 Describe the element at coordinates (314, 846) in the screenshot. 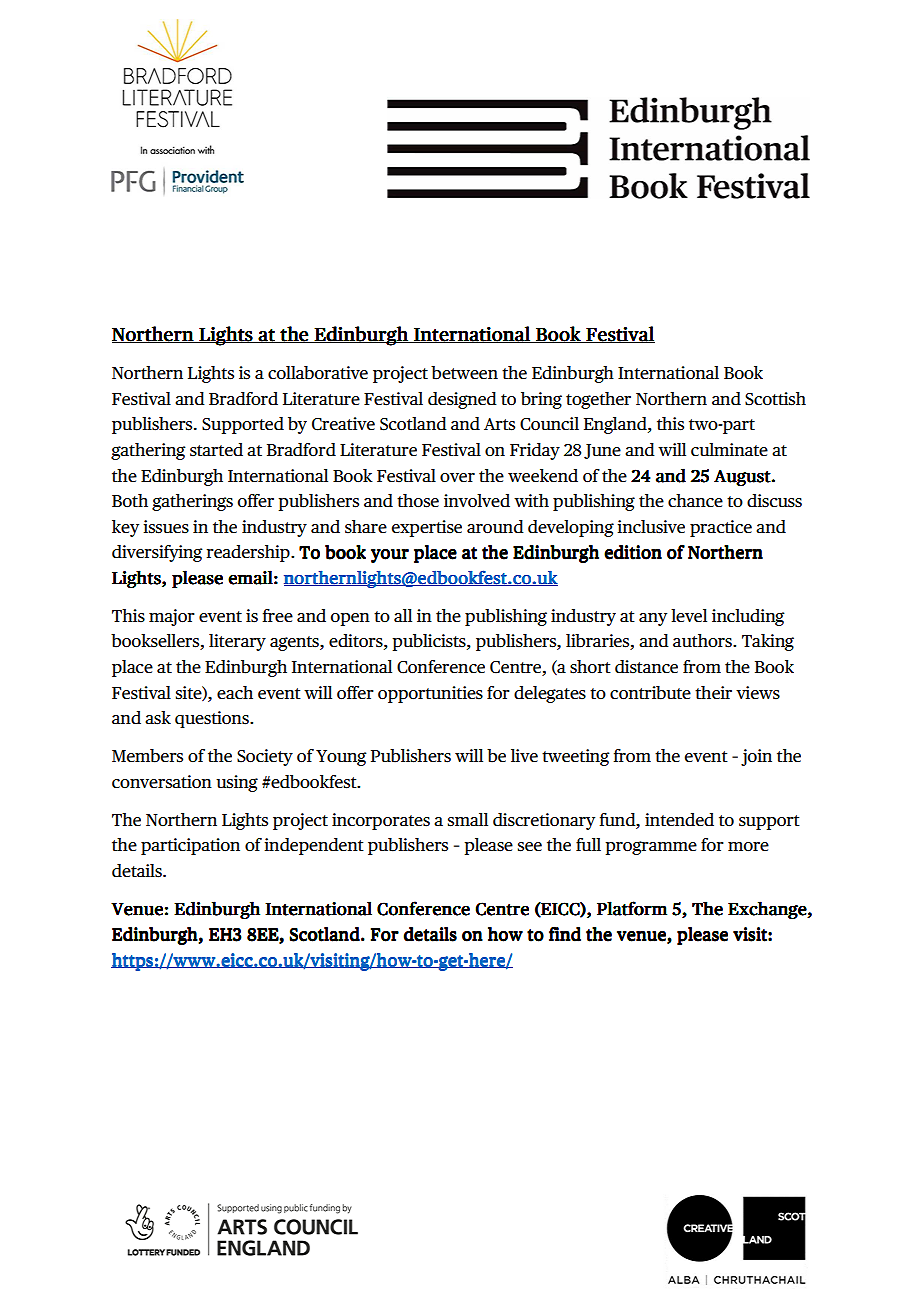

I see `independent` at that location.
